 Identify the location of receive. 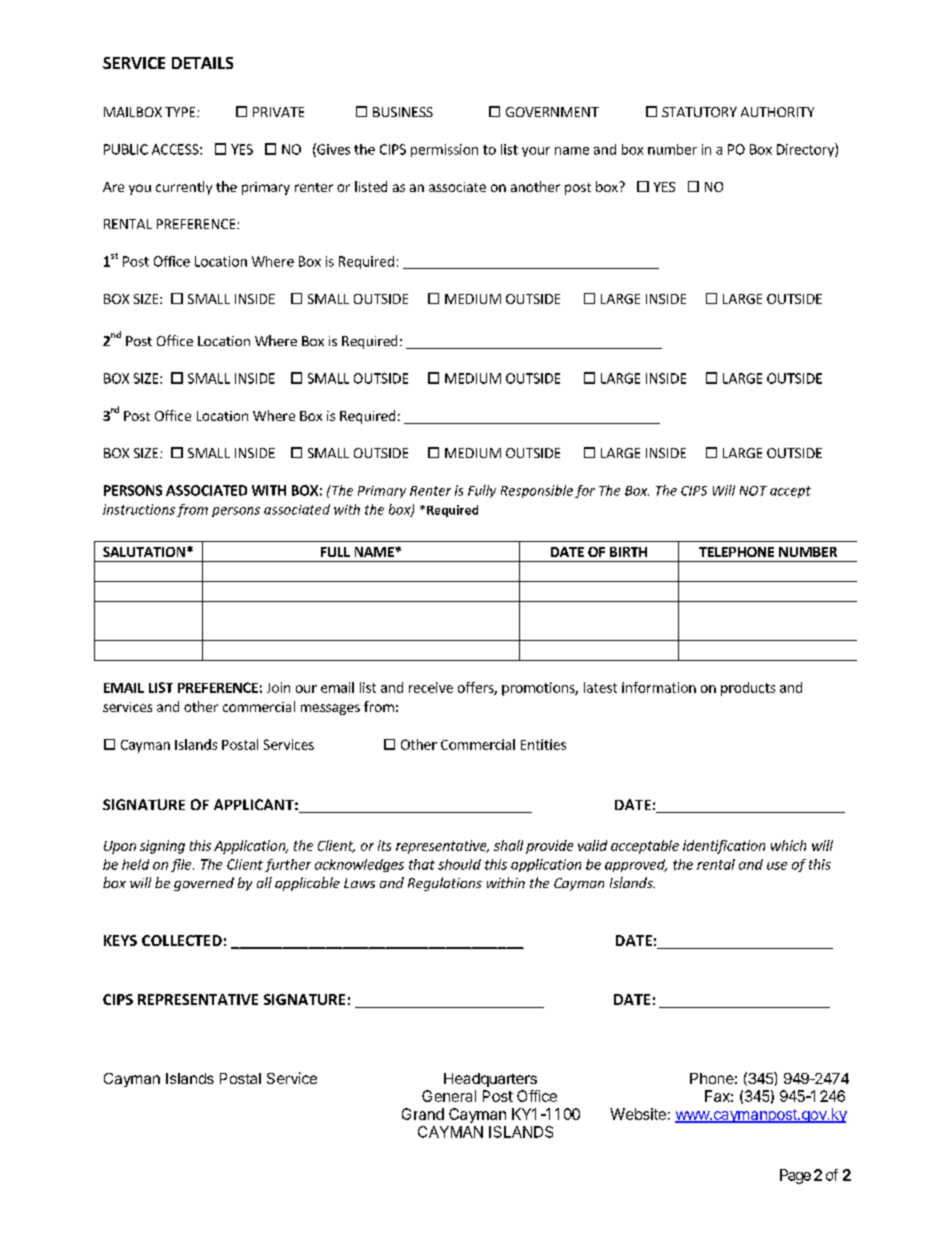
(431, 687).
